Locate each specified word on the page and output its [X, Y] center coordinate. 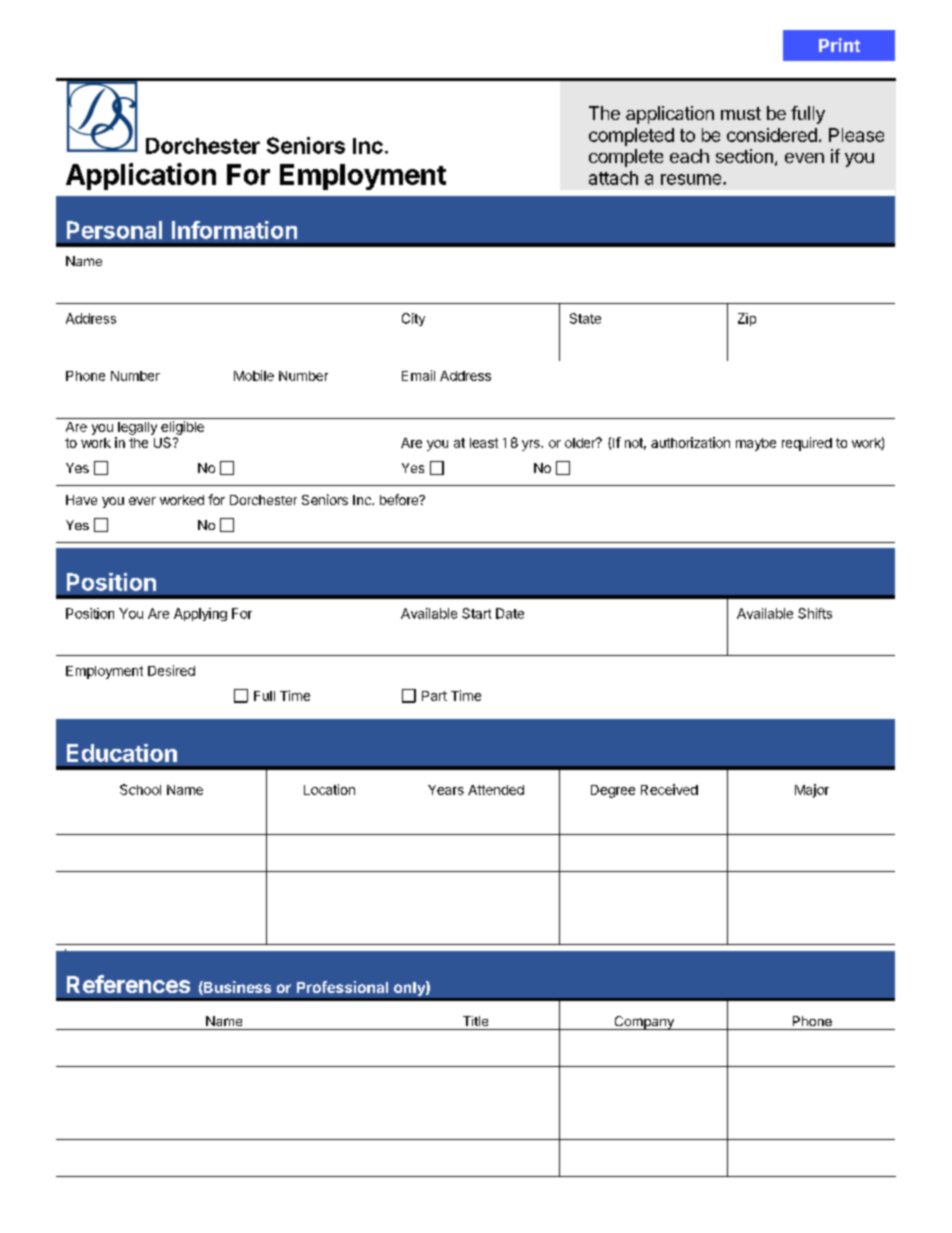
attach [613, 178]
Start [476, 613]
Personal [114, 230]
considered [772, 135]
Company [644, 1023]
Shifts [815, 613]
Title [475, 1021]
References [128, 984]
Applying [200, 614]
